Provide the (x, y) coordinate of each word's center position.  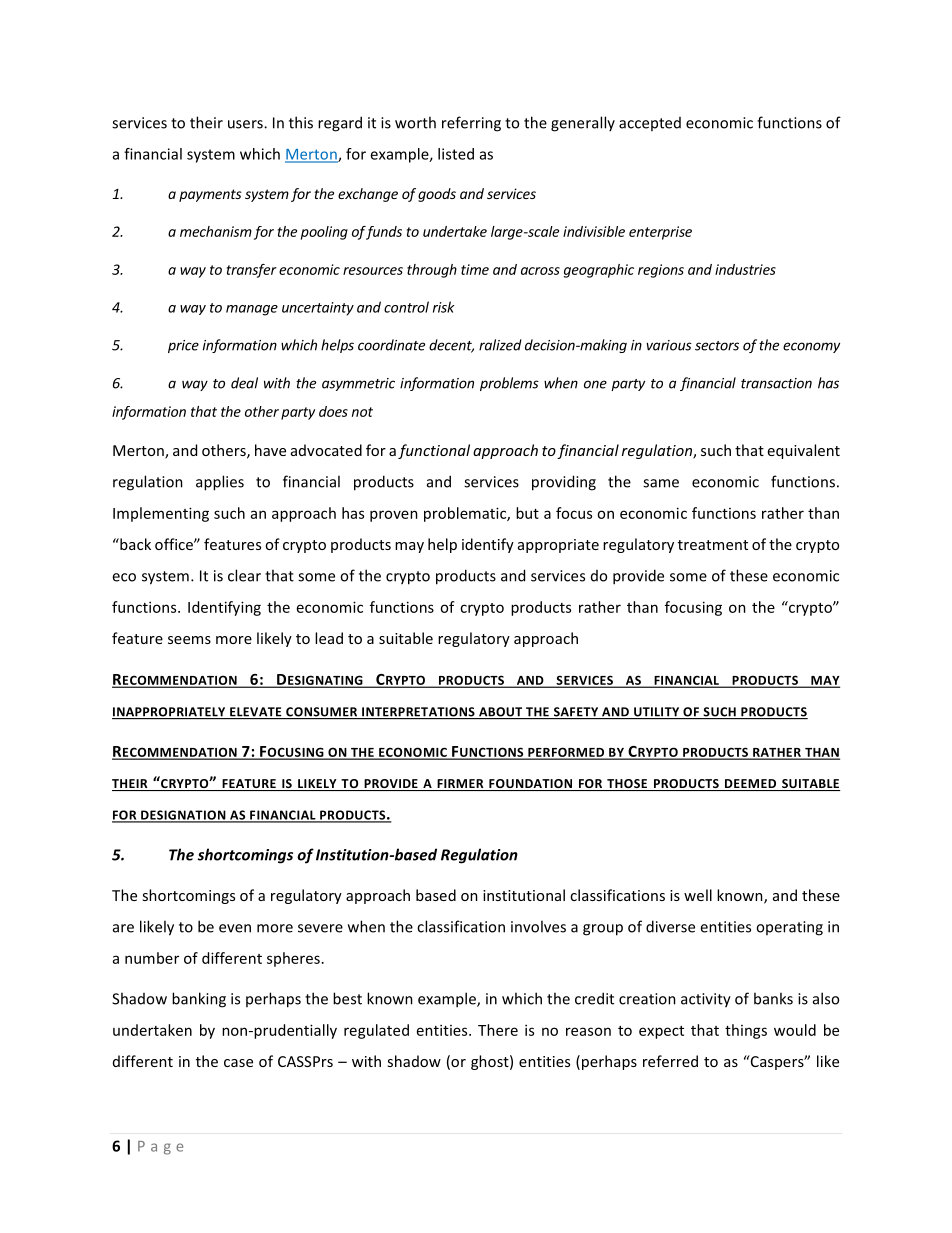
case (238, 1063)
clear (244, 575)
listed (456, 154)
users (246, 124)
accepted (650, 124)
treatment (713, 545)
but (527, 513)
